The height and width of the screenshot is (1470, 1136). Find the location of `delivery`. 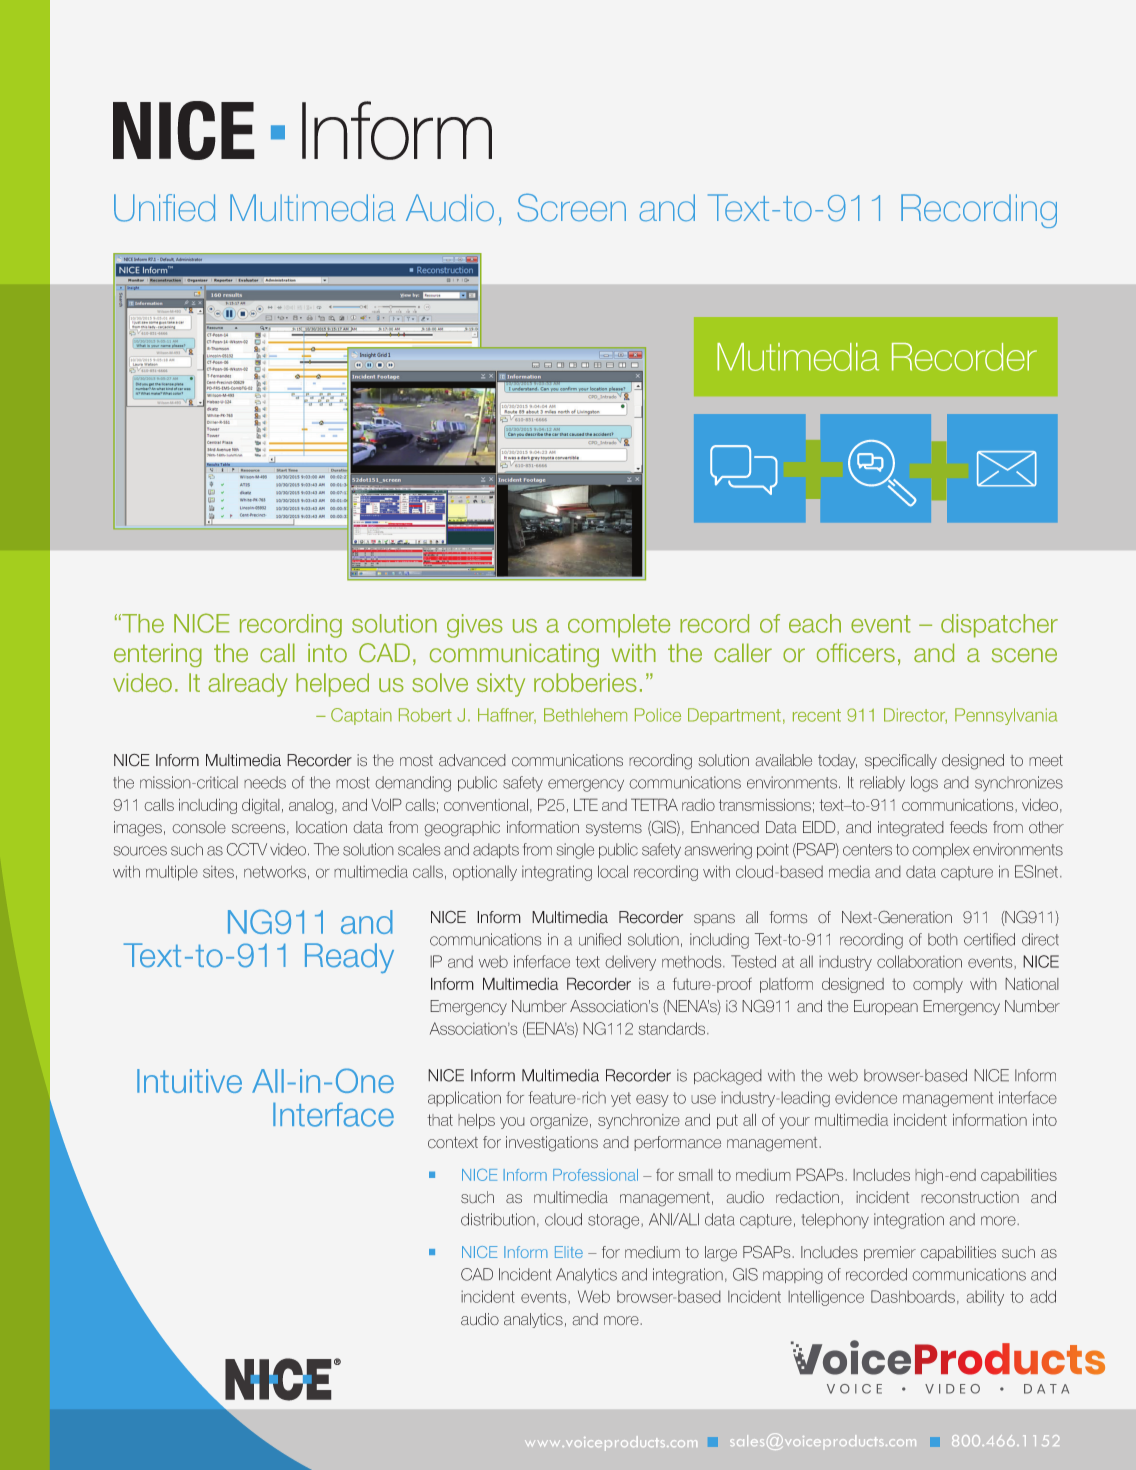

delivery is located at coordinates (630, 963).
